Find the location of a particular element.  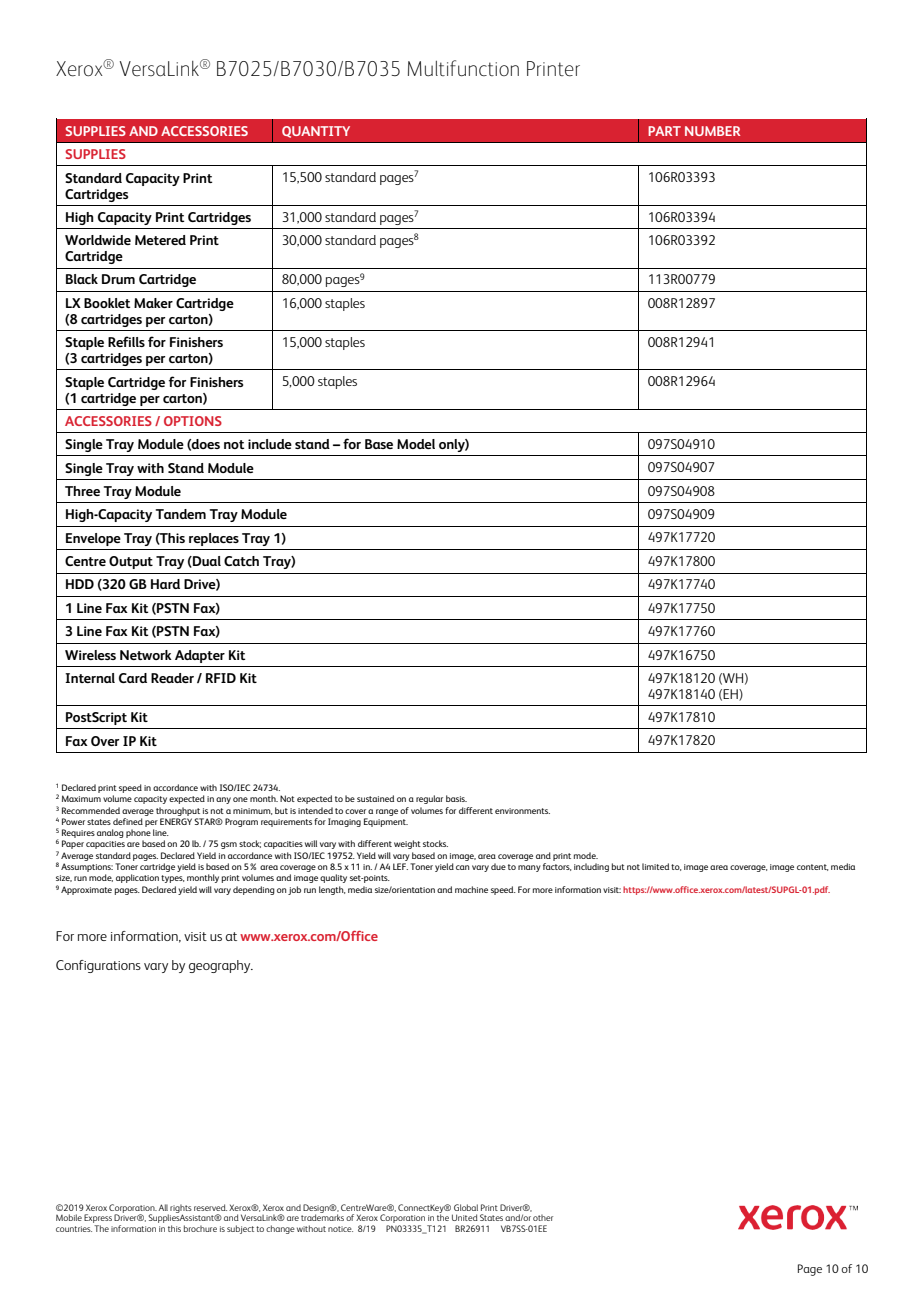

QUANTITY is located at coordinates (316, 132).
